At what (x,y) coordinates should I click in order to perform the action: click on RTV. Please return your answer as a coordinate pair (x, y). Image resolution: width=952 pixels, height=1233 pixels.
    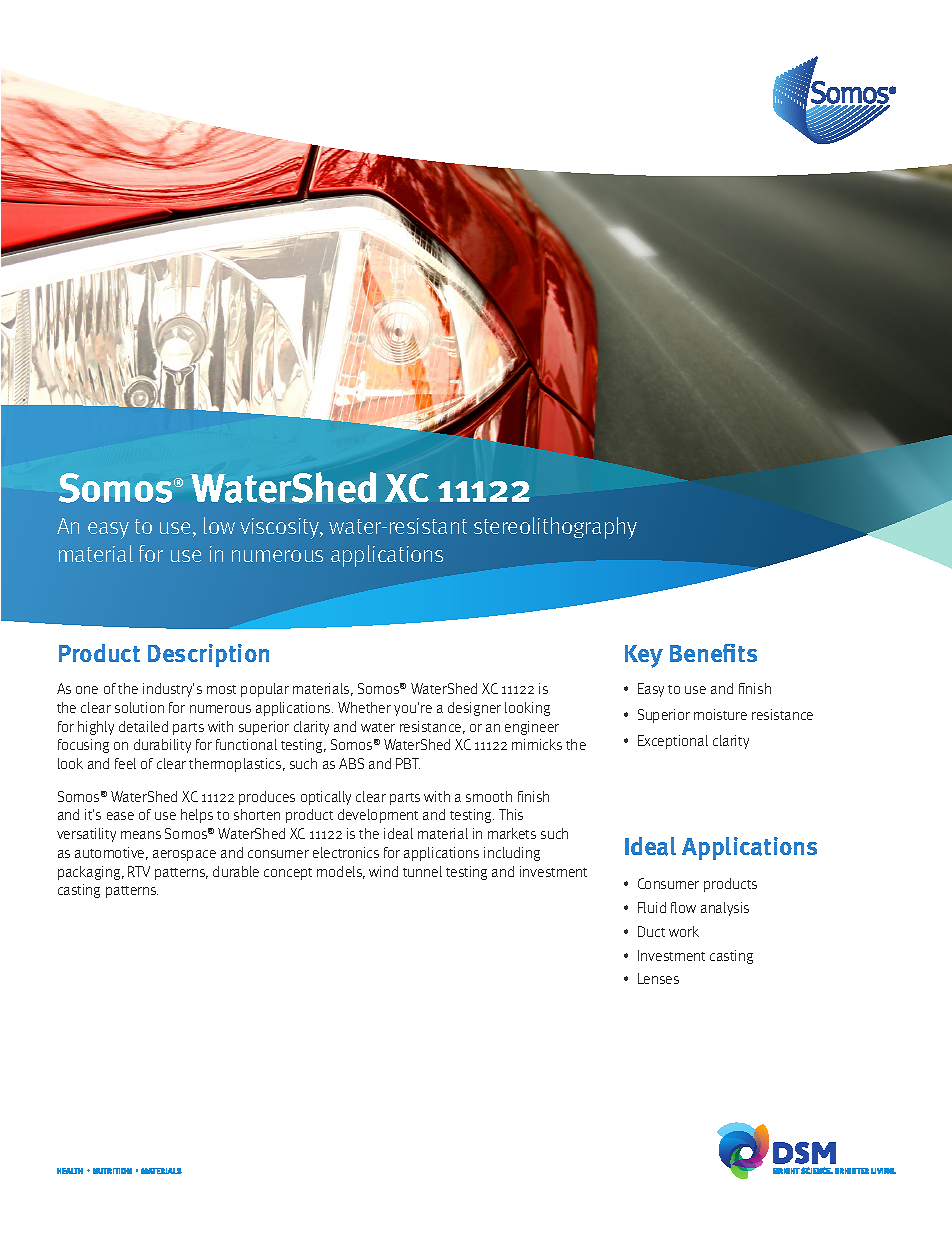
    Looking at the image, I should click on (139, 871).
